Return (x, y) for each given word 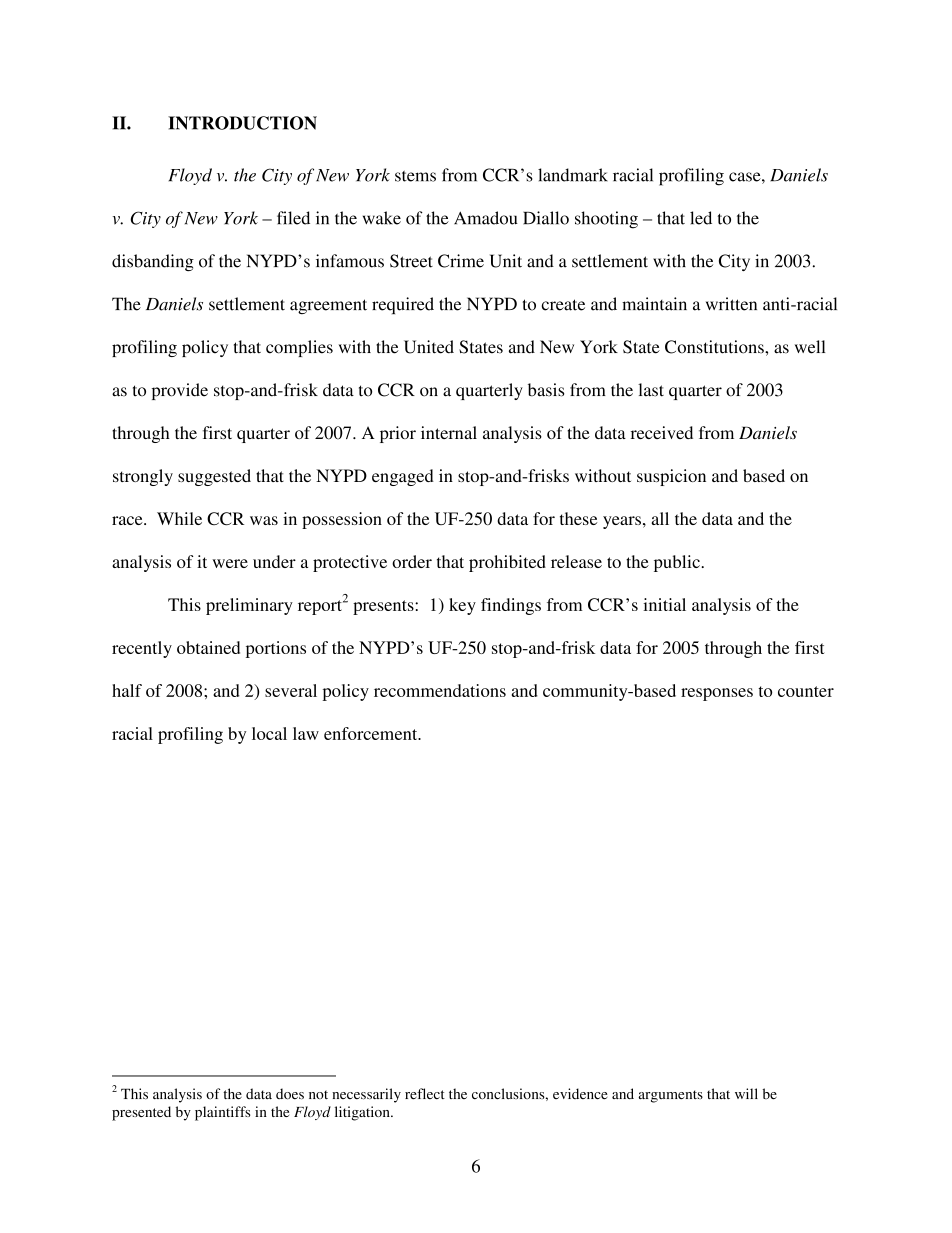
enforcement (372, 733)
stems (415, 176)
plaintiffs (223, 1113)
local (269, 733)
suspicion (671, 477)
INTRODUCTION (242, 123)
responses (717, 694)
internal (449, 432)
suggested (214, 477)
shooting (606, 220)
